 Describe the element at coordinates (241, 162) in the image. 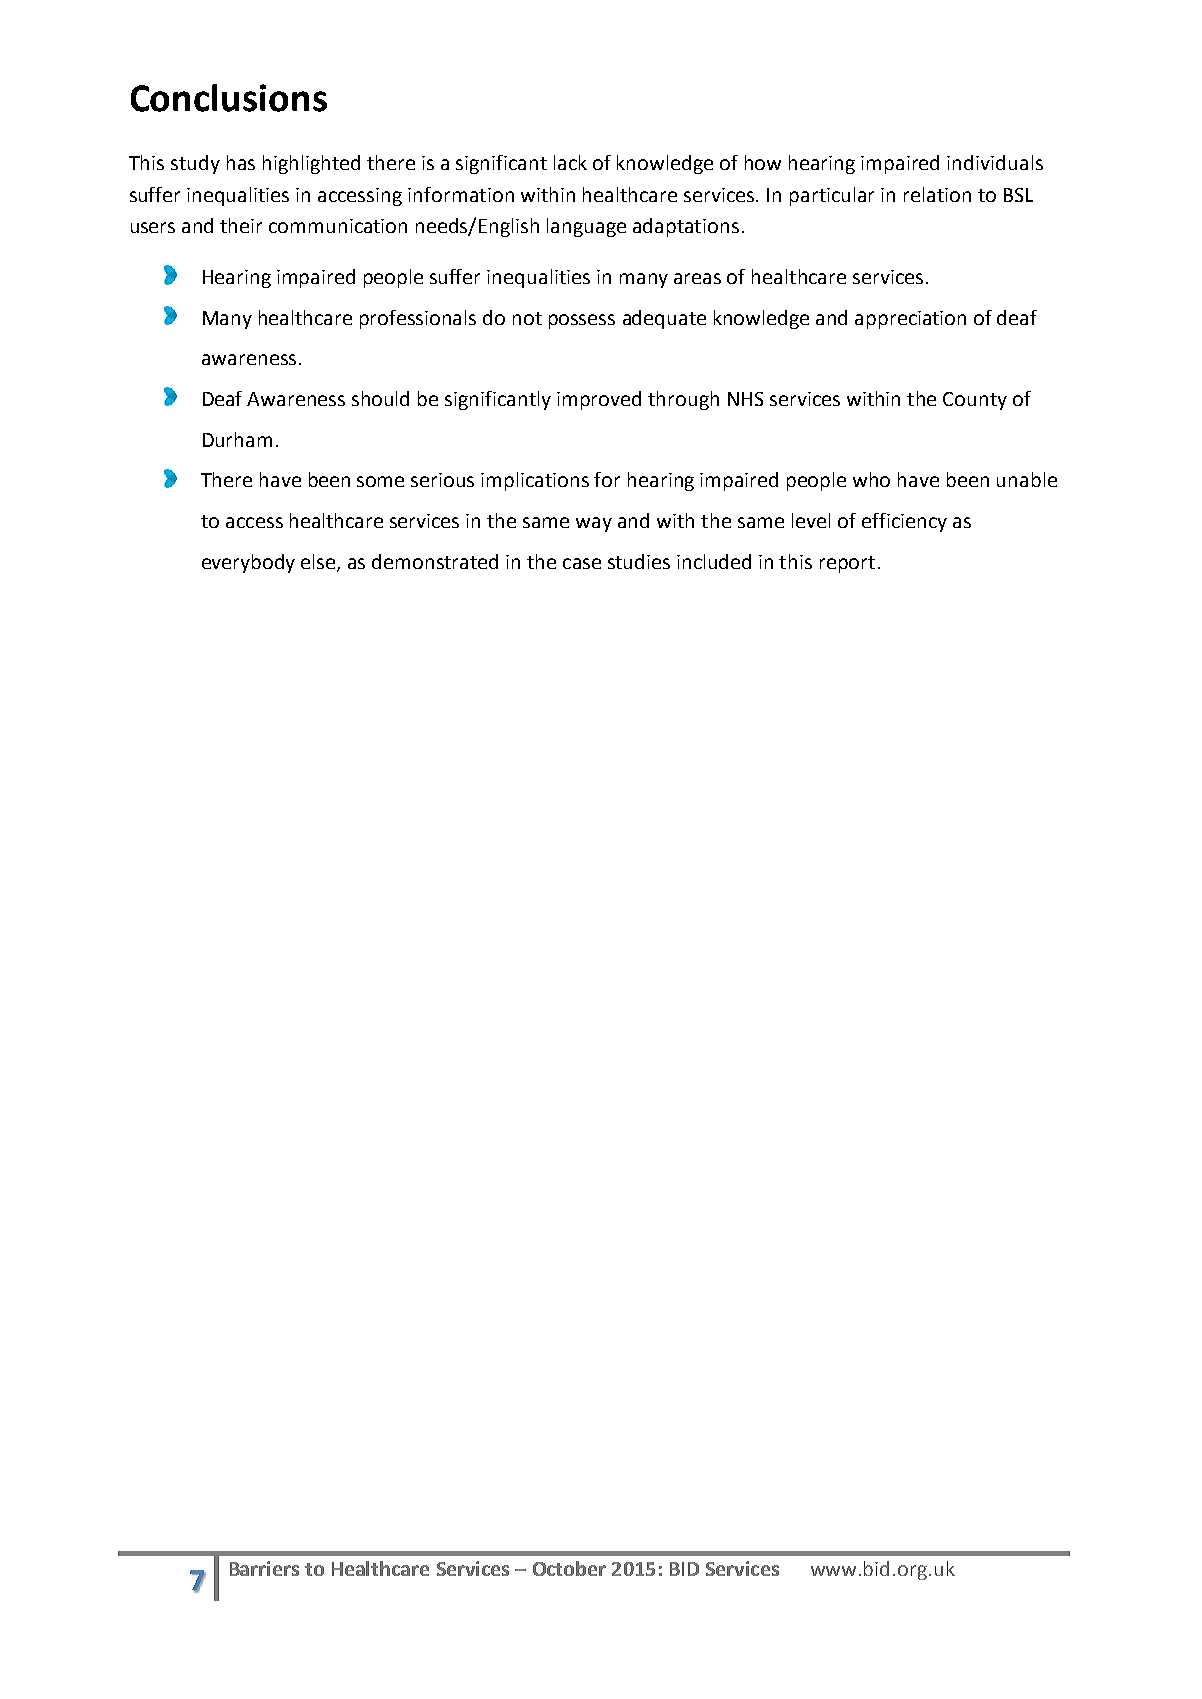

I see `has` at that location.
